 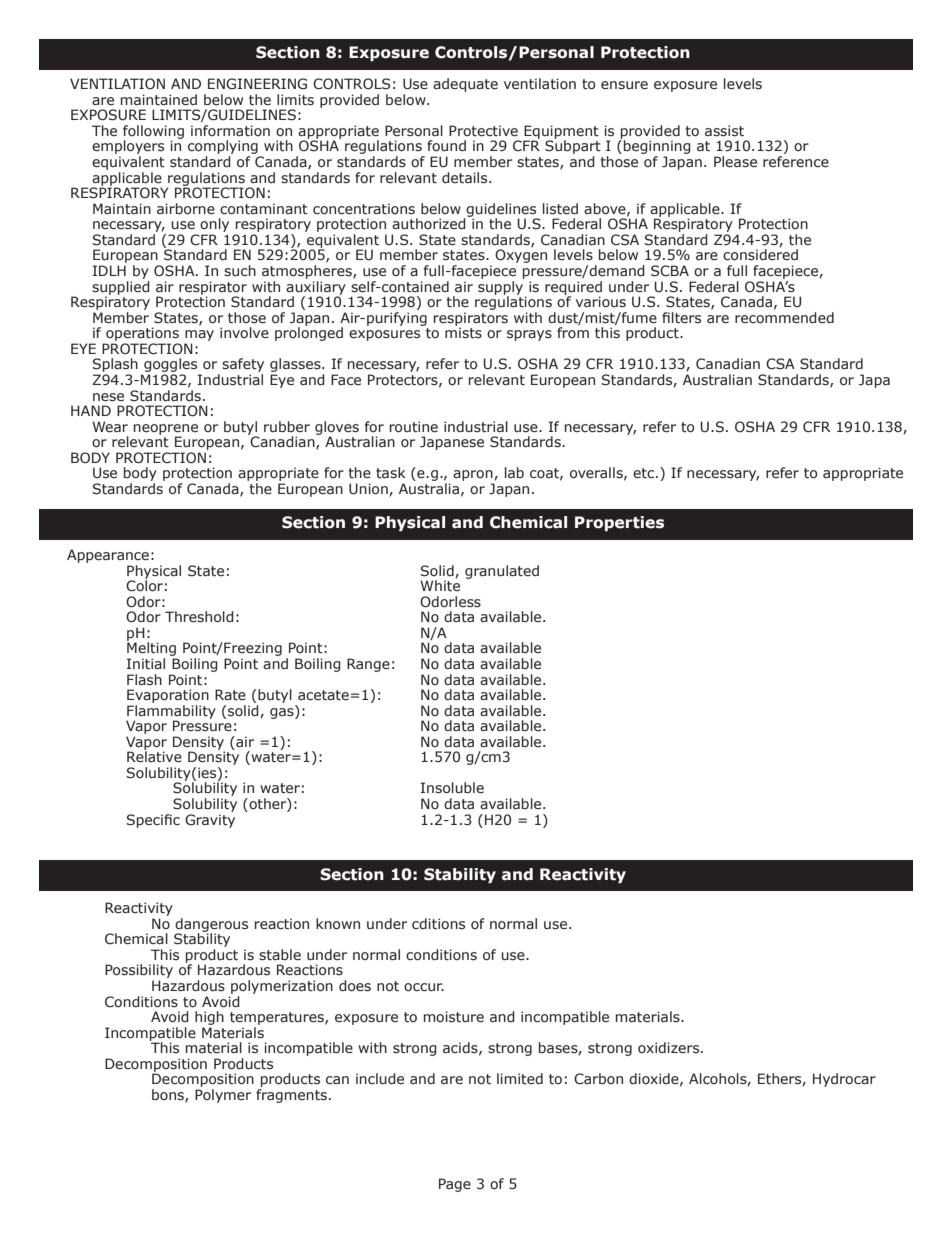 I want to click on White, so click(x=440, y=585).
